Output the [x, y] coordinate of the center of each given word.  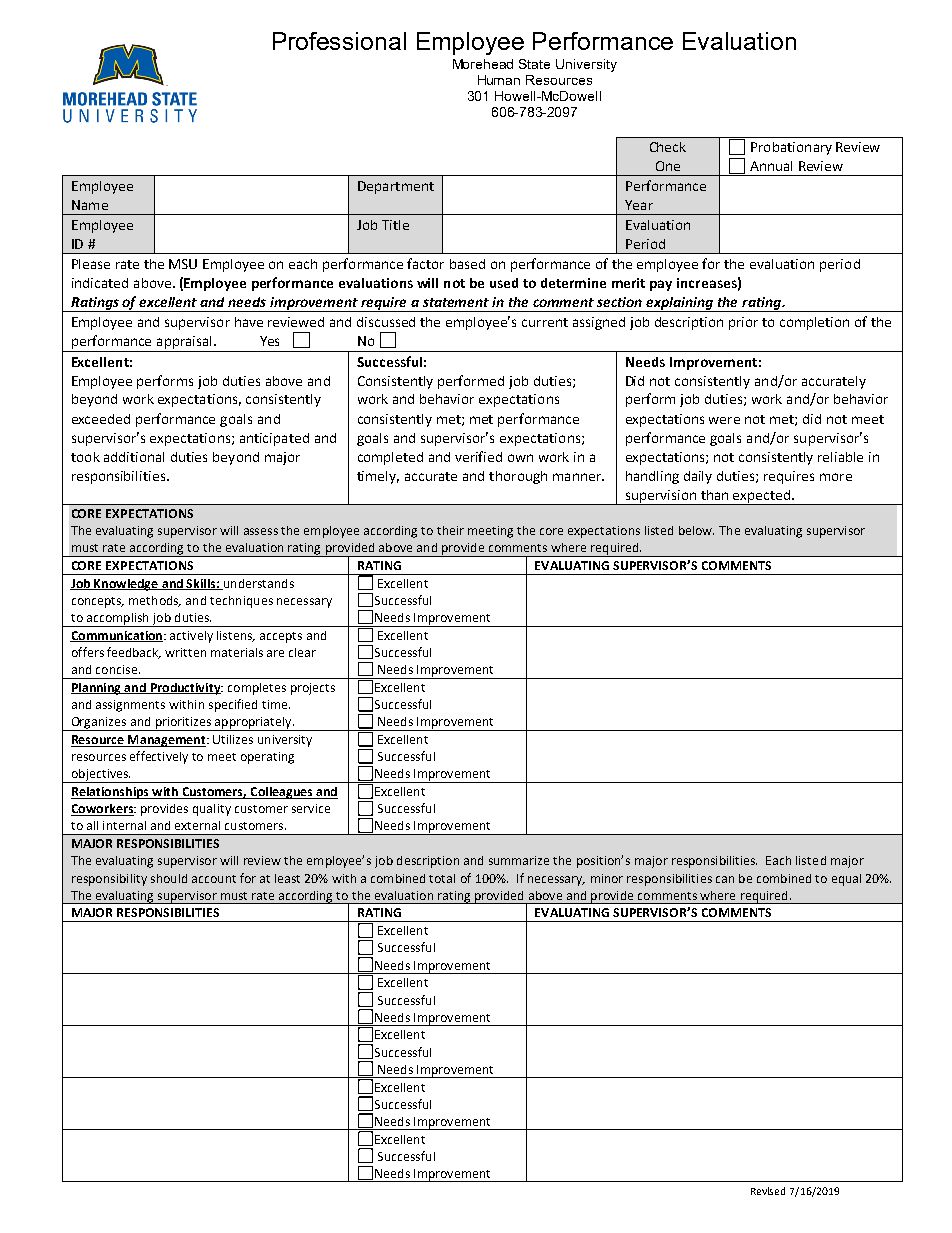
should [169, 878]
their [450, 530]
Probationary [791, 148]
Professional [339, 41]
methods [155, 601]
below [696, 530]
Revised [768, 1191]
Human [499, 80]
